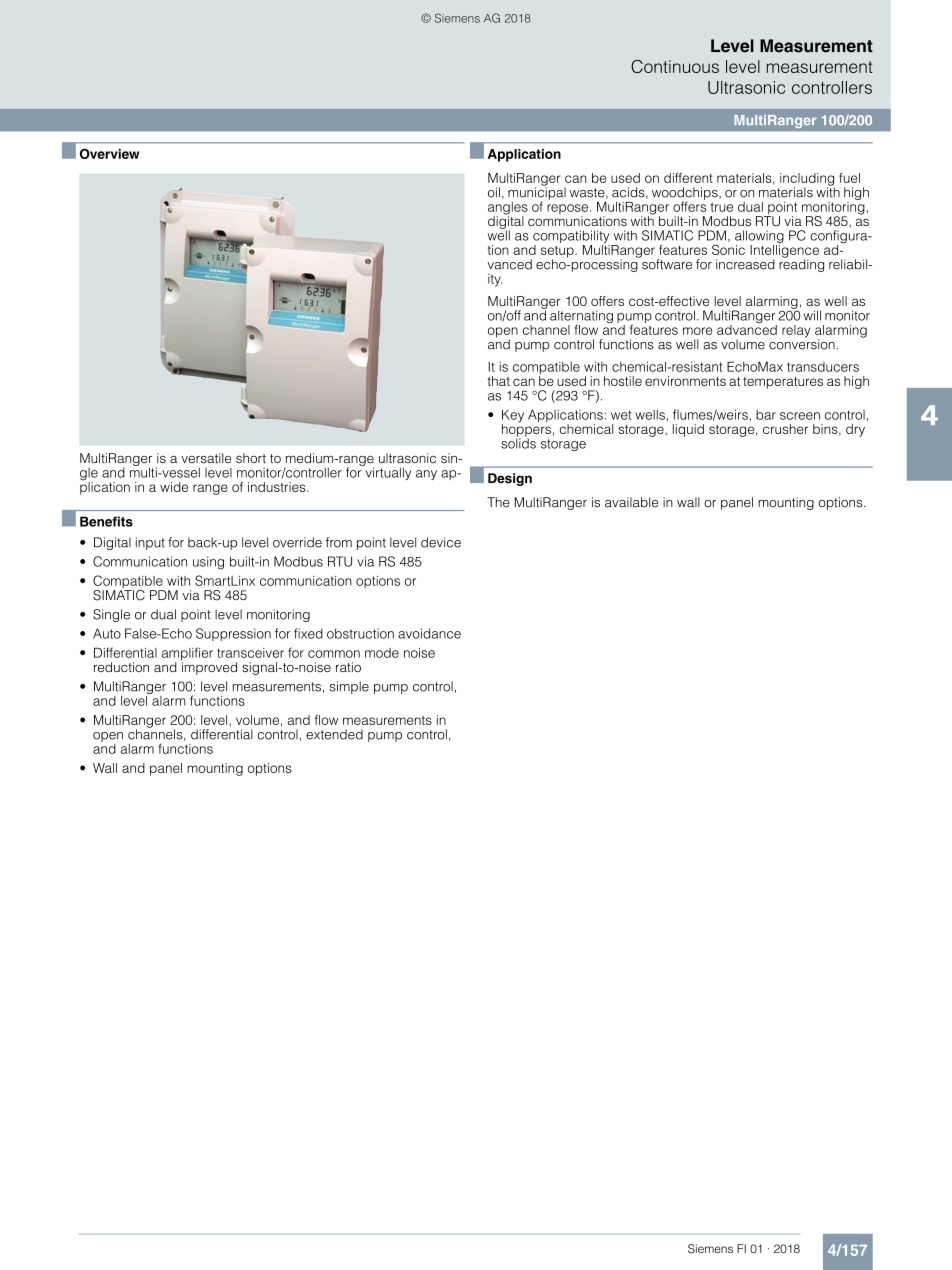  What do you see at coordinates (631, 502) in the image?
I see `available` at bounding box center [631, 502].
